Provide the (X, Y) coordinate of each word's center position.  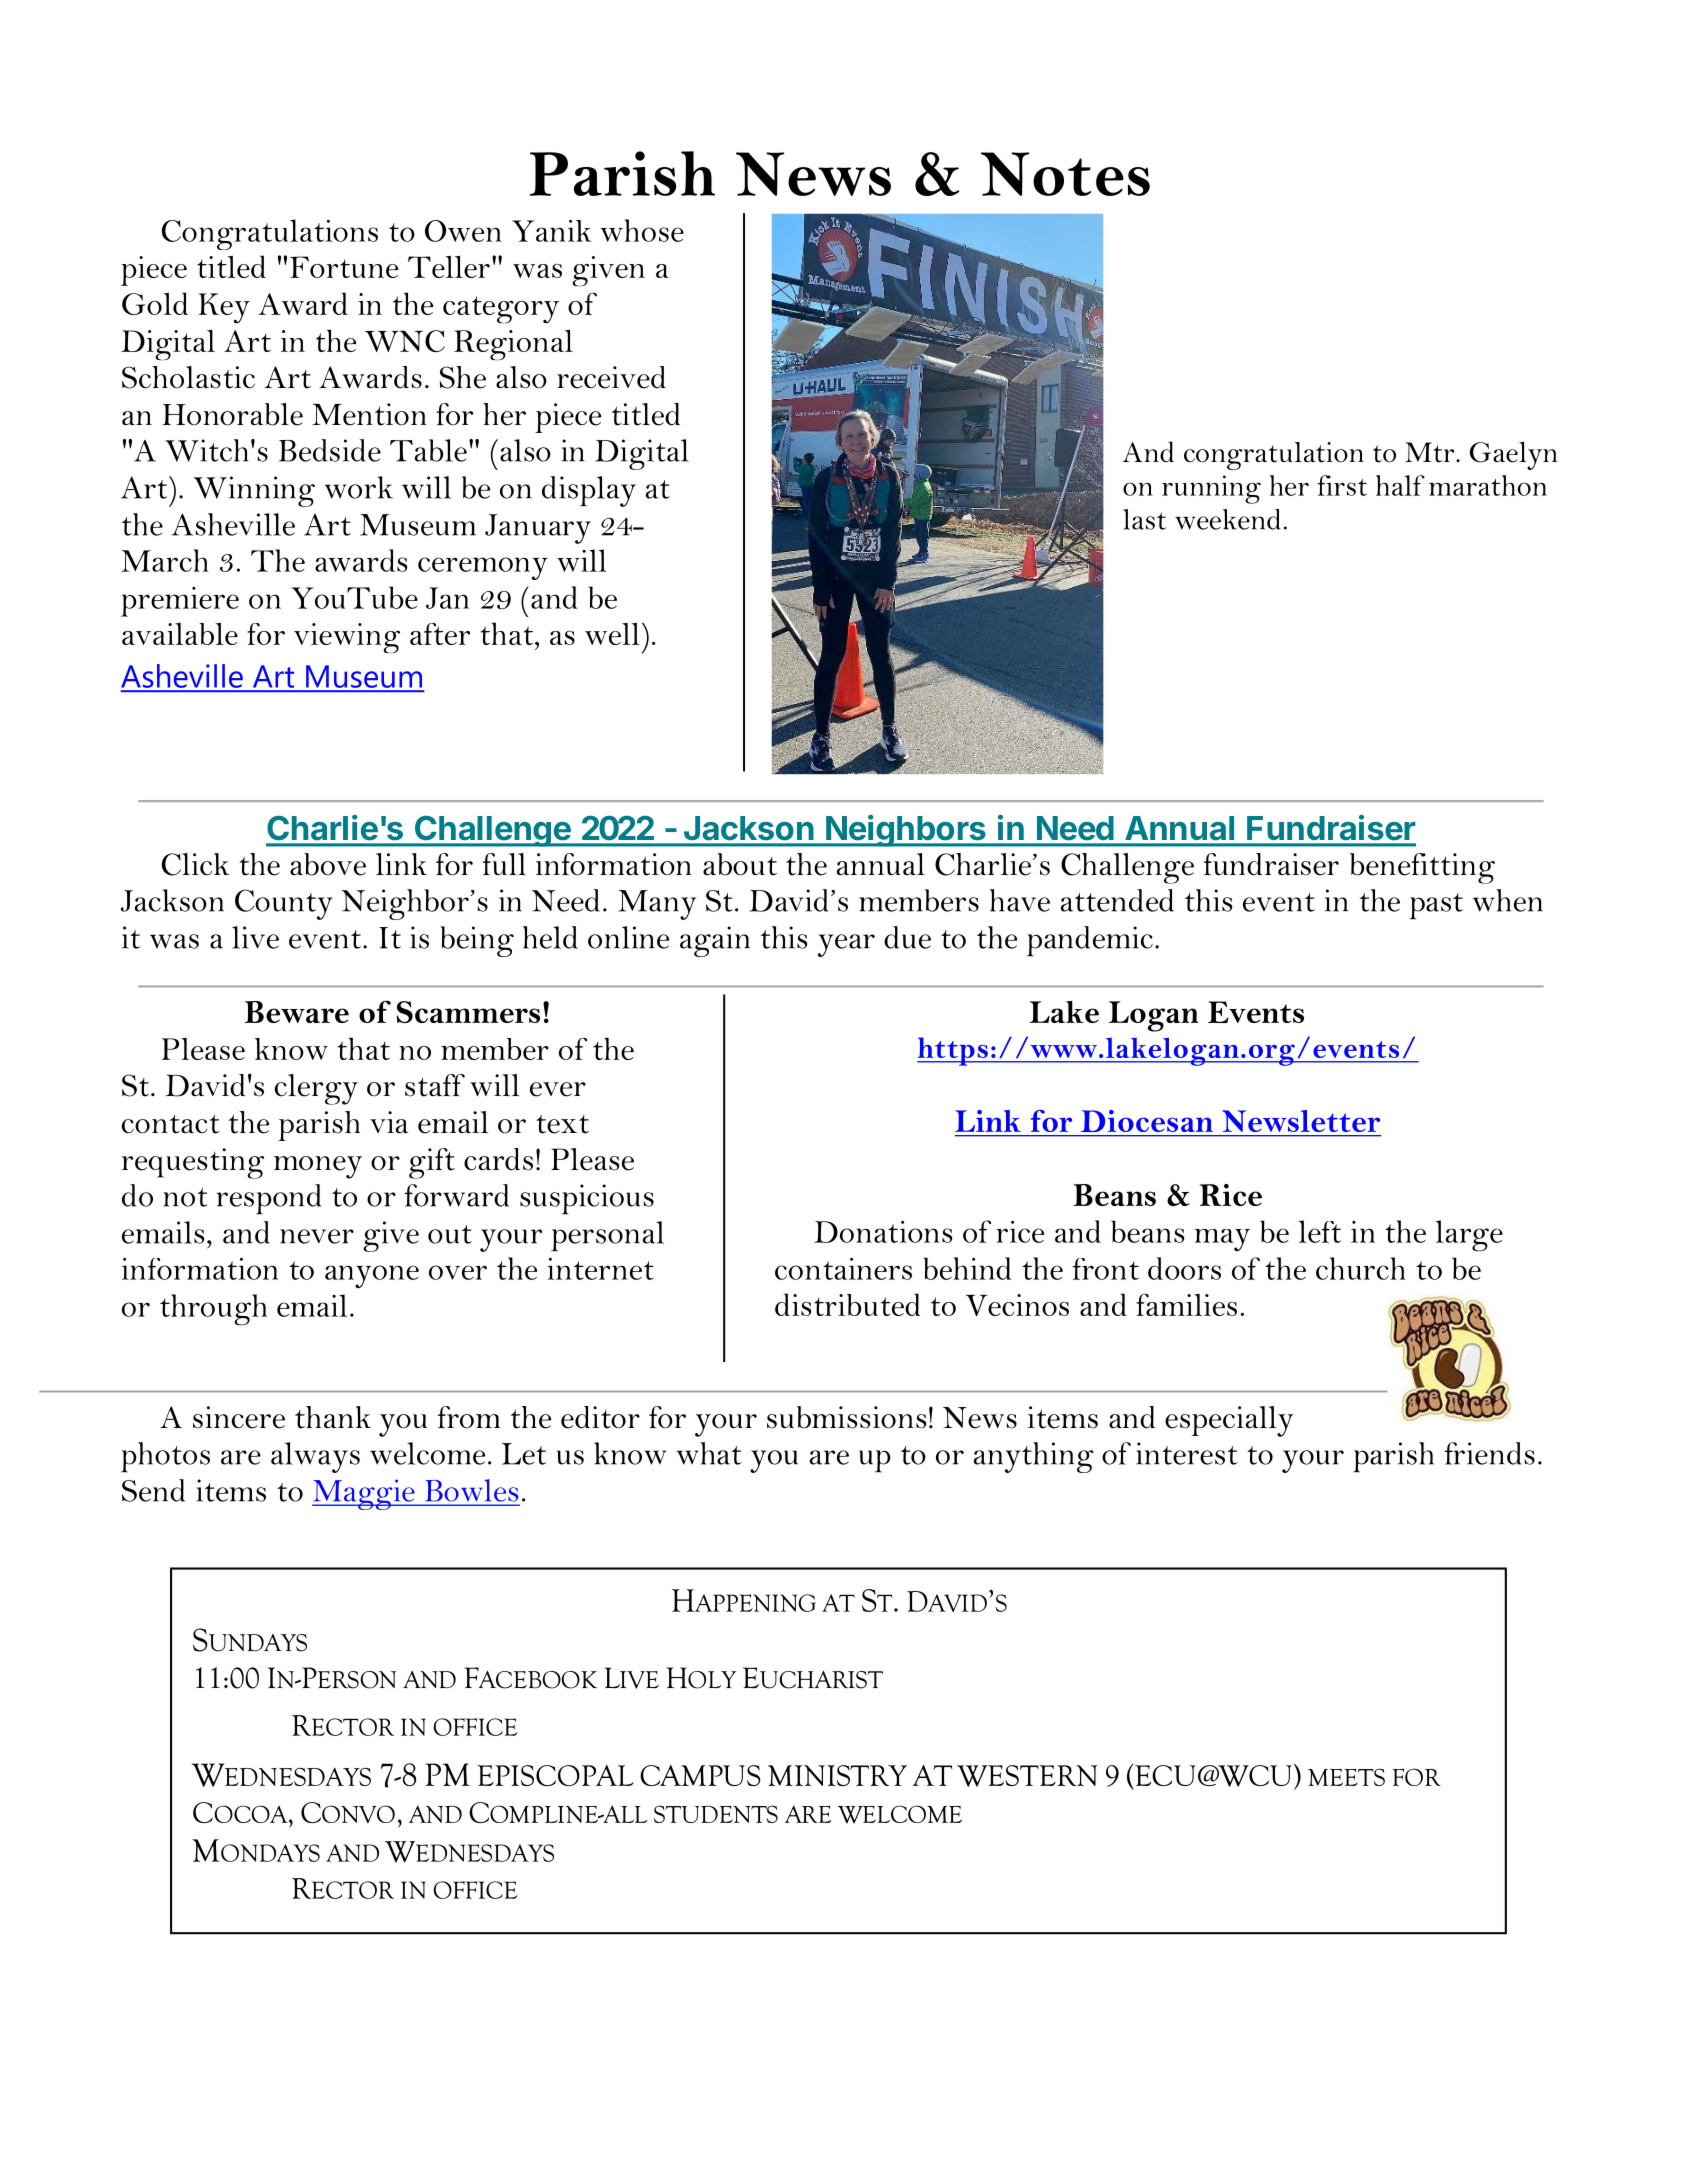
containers (843, 1269)
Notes (1065, 174)
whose (642, 230)
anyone (372, 1277)
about (740, 864)
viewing (347, 638)
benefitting (1422, 868)
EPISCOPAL (556, 1775)
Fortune (344, 267)
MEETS (1346, 1777)
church (1360, 1268)
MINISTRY (837, 1775)
